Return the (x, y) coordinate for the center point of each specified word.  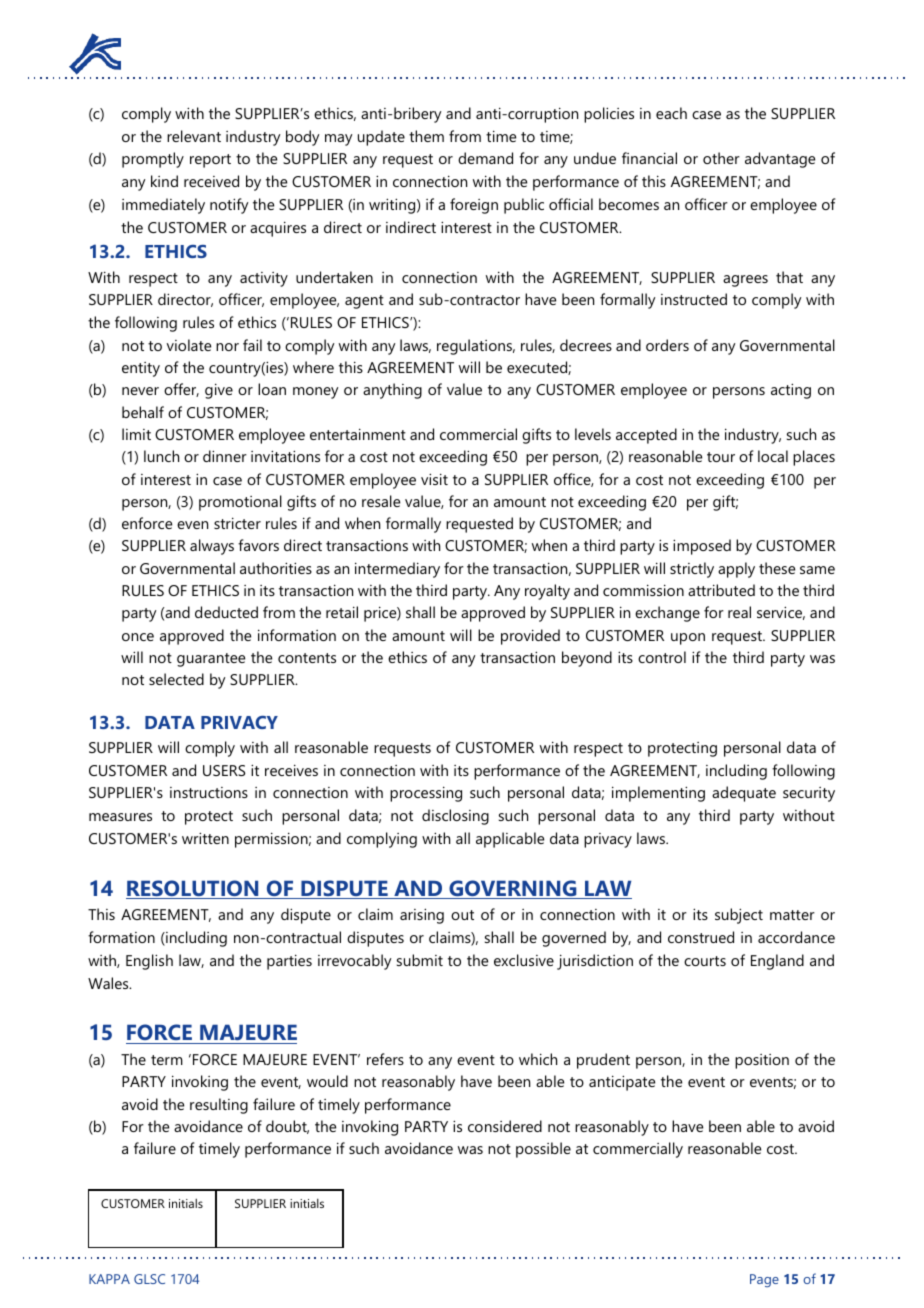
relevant (194, 136)
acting (791, 391)
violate (189, 345)
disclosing (455, 817)
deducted (226, 612)
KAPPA (109, 1279)
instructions (209, 792)
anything (392, 391)
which (538, 1059)
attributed (721, 590)
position (762, 1061)
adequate (744, 794)
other (721, 158)
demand (485, 158)
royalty (547, 592)
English (149, 962)
